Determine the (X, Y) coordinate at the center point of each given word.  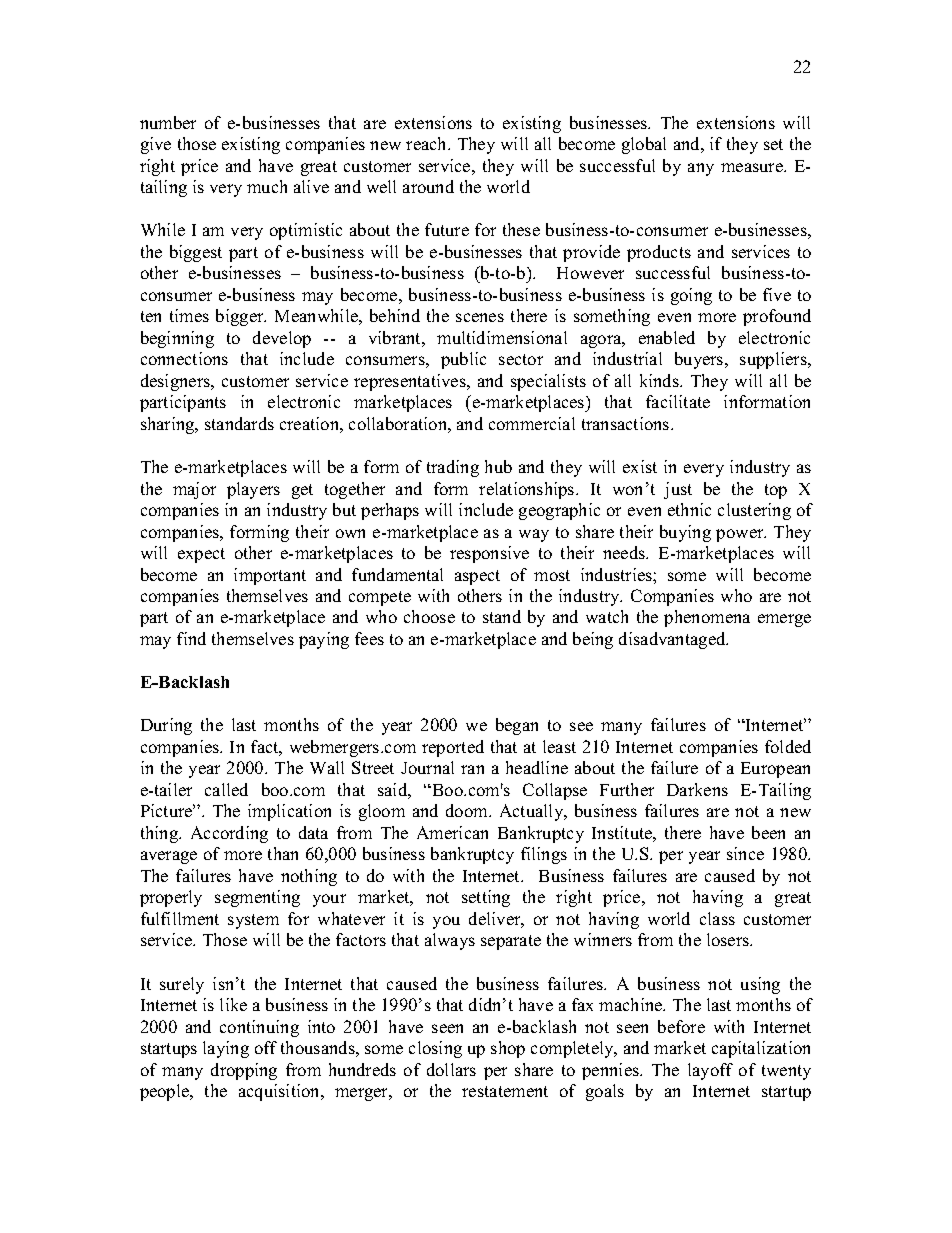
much (267, 186)
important (270, 576)
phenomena (707, 618)
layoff (710, 1071)
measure (753, 167)
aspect (477, 577)
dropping (244, 1071)
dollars (451, 1069)
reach (428, 143)
